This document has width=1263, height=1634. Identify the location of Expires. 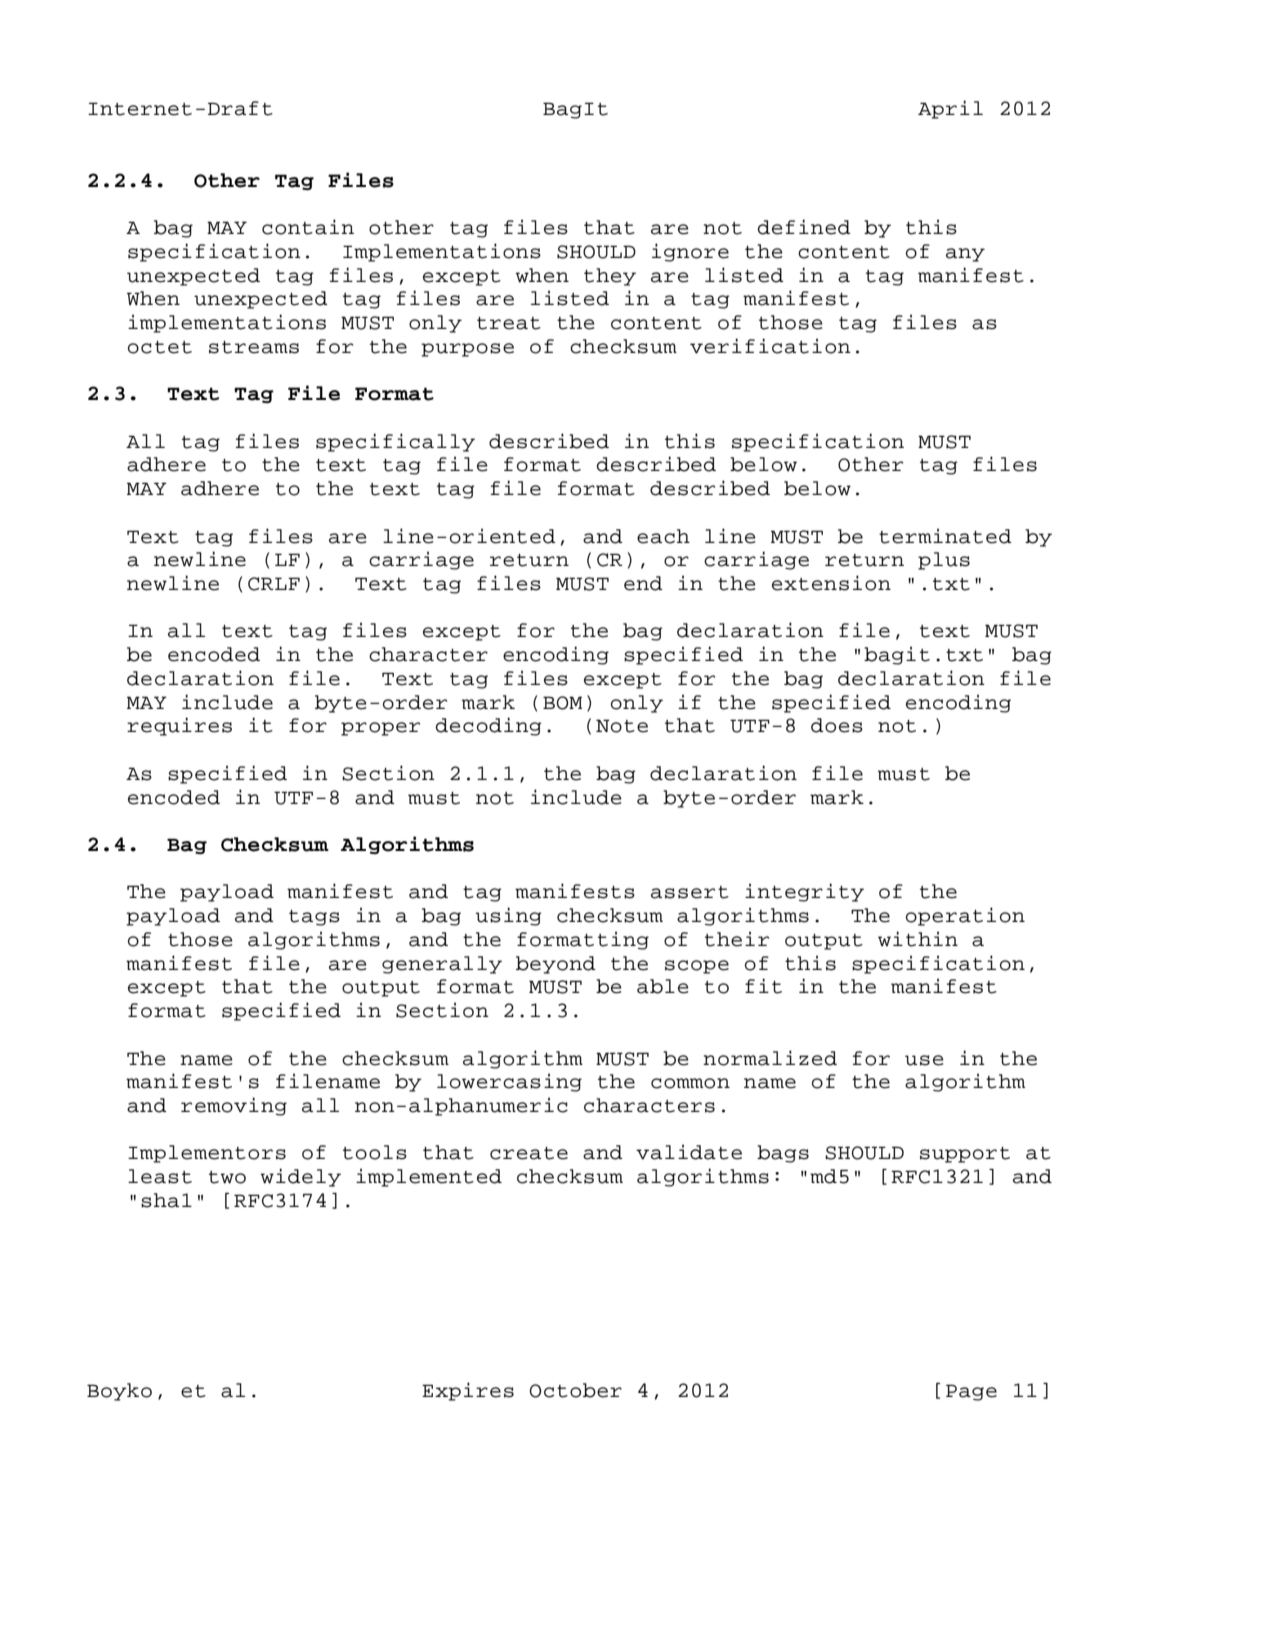
(468, 1391).
